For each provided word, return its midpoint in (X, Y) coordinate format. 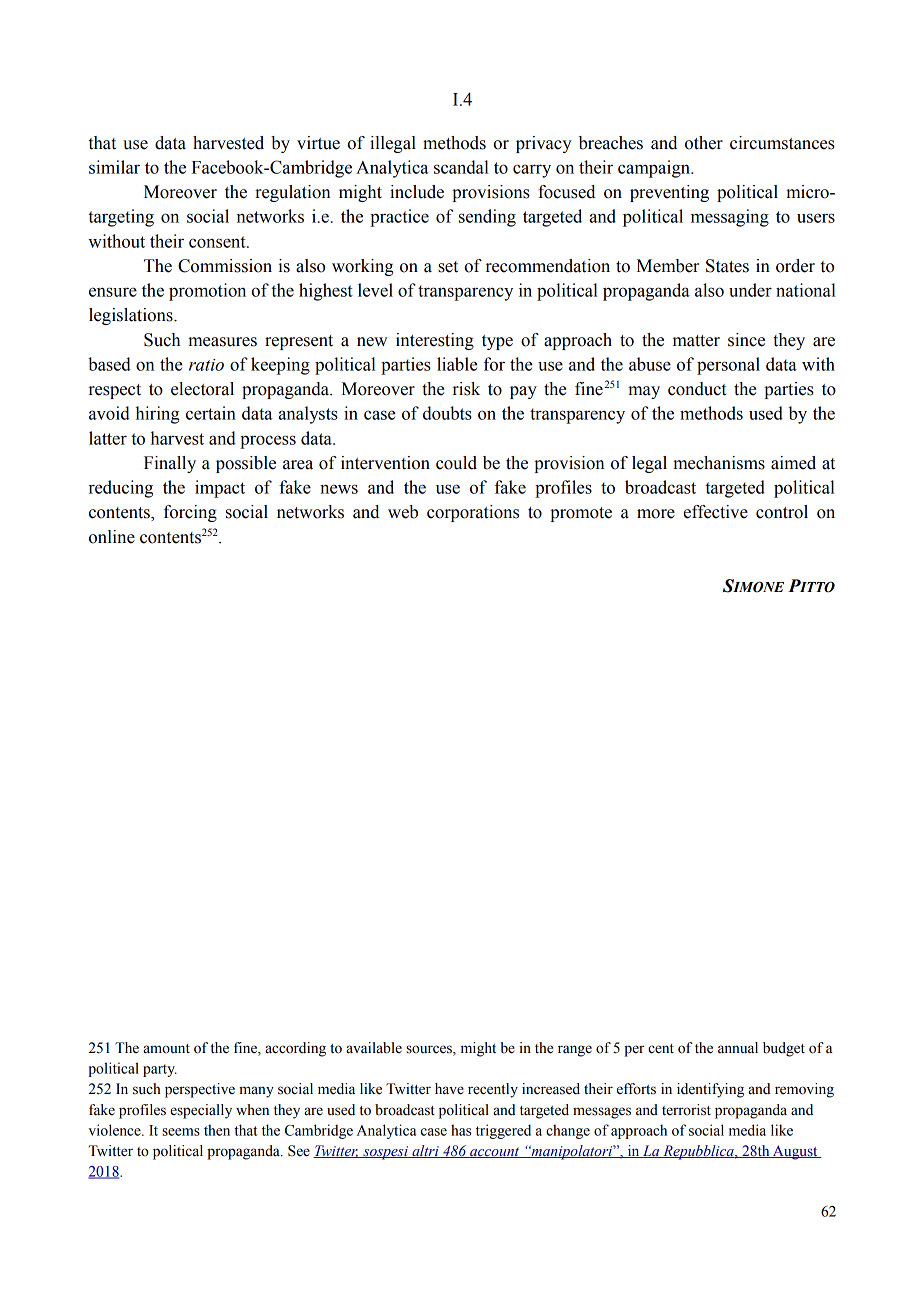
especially (201, 1111)
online (112, 537)
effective (716, 512)
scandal (461, 167)
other (704, 143)
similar (114, 167)
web (403, 512)
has (461, 1130)
